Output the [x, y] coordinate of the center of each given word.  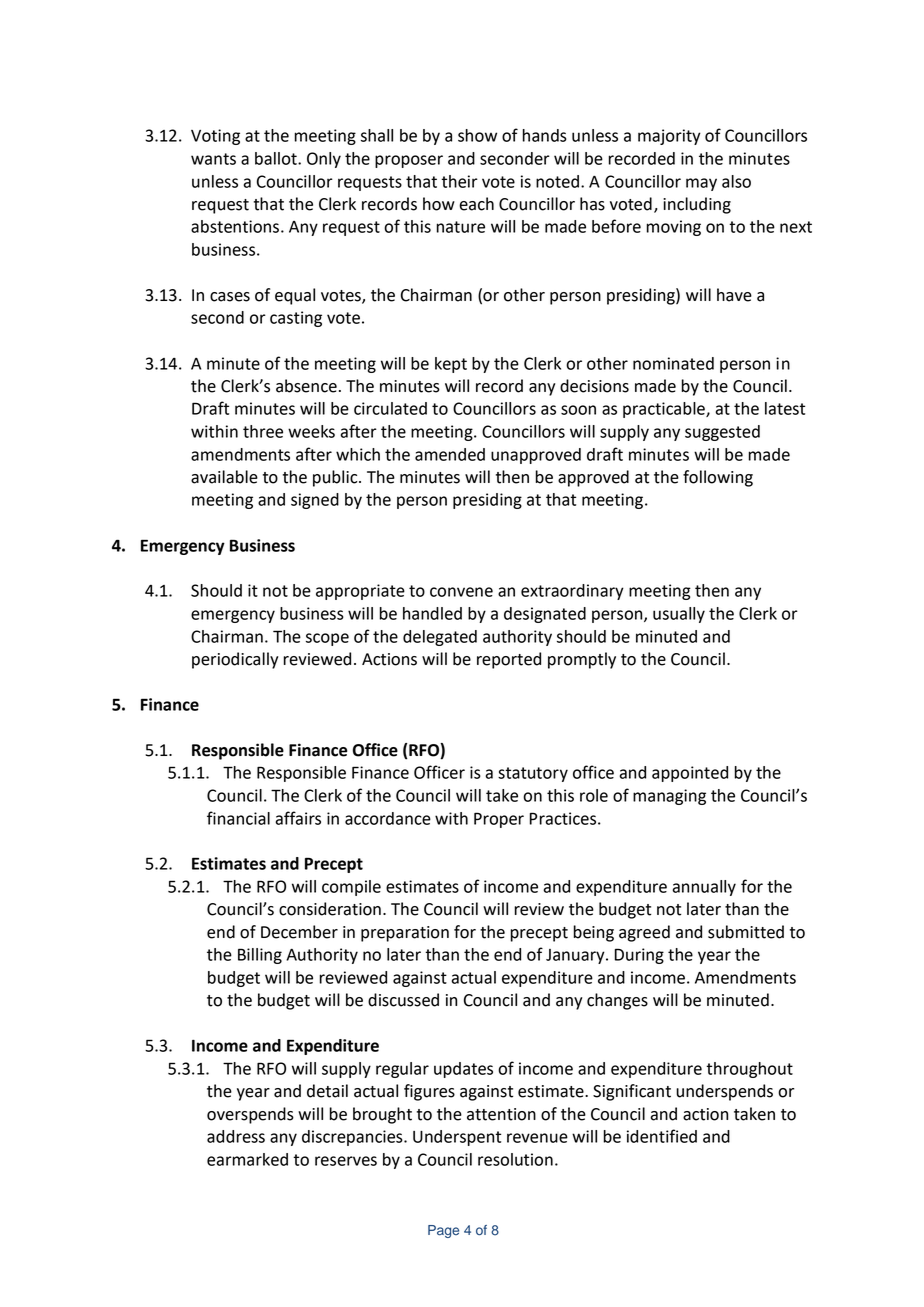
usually [679, 615]
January [576, 956]
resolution [515, 1159]
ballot [277, 158]
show [477, 135]
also [736, 181]
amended [450, 454]
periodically [235, 660]
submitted [746, 932]
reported [509, 660]
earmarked [247, 1159]
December [299, 932]
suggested [722, 433]
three [263, 431]
